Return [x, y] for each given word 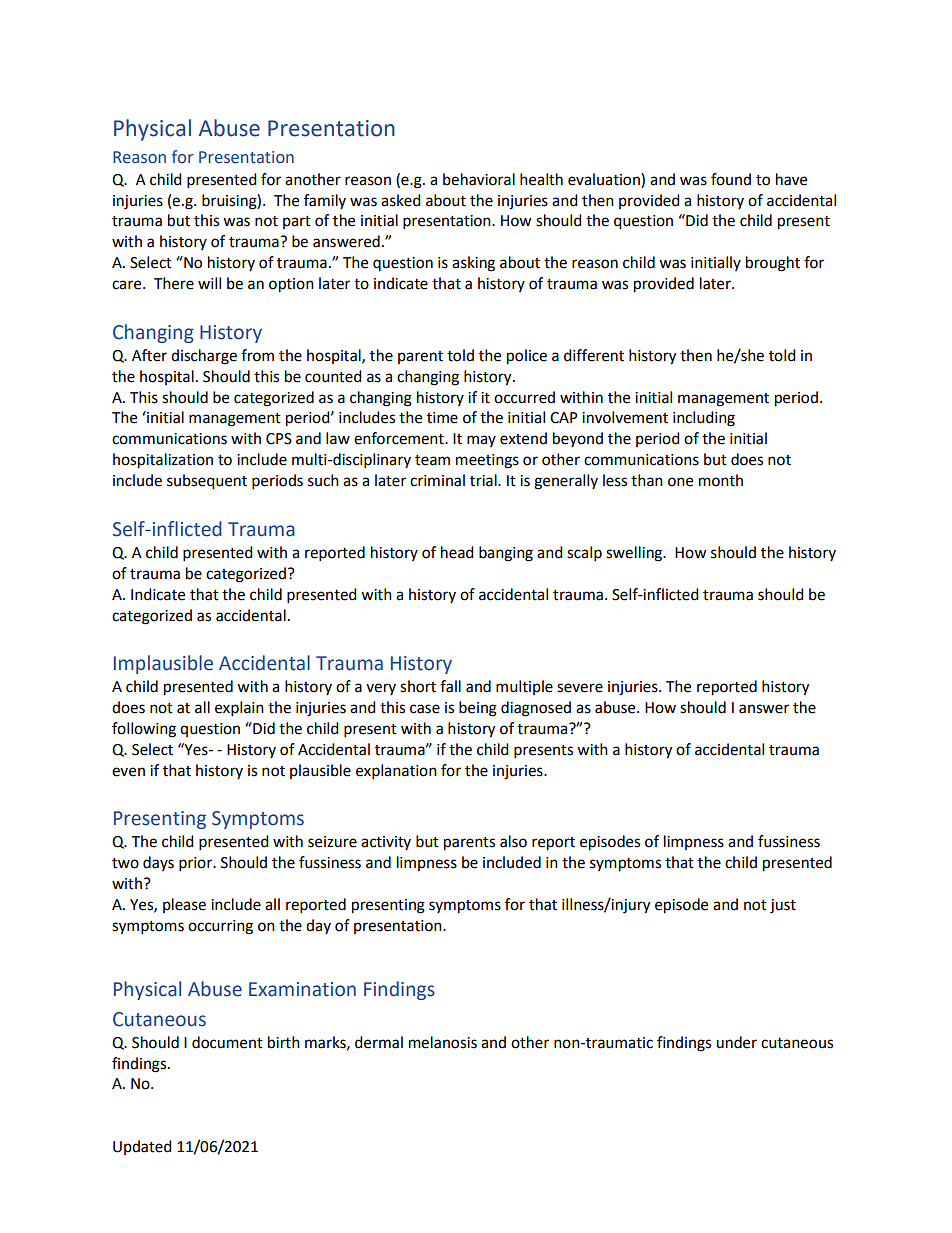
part [297, 222]
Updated [142, 1147]
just [783, 906]
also [513, 841]
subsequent [207, 482]
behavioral [479, 179]
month [721, 480]
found [731, 179]
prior [197, 864]
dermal [379, 1042]
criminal [437, 480]
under [736, 1042]
